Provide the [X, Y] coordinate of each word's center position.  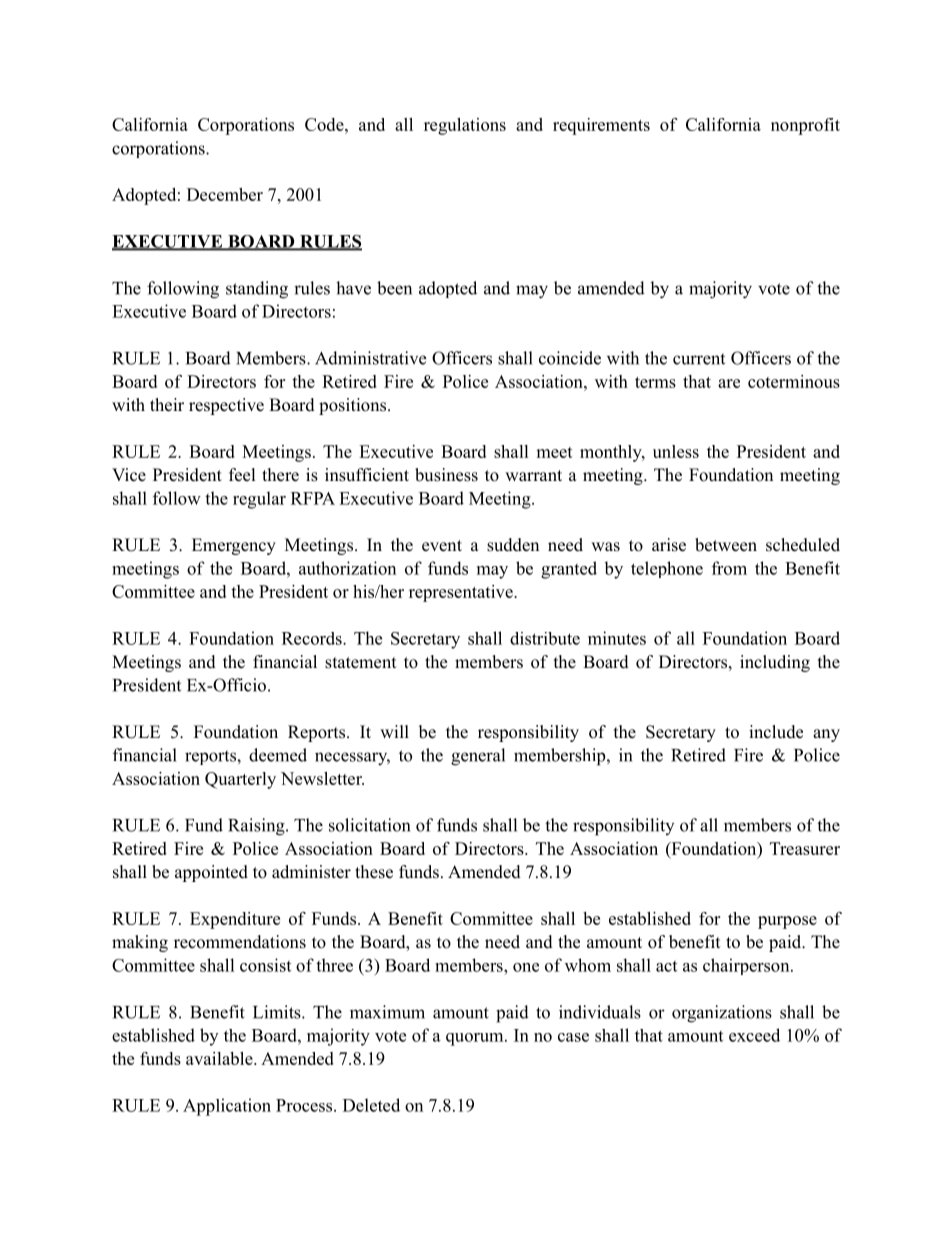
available [220, 1058]
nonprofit [805, 126]
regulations [465, 126]
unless [676, 451]
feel [242, 475]
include [776, 732]
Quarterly [240, 780]
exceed [754, 1035]
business [446, 475]
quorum [476, 1039]
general [478, 757]
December [225, 194]
